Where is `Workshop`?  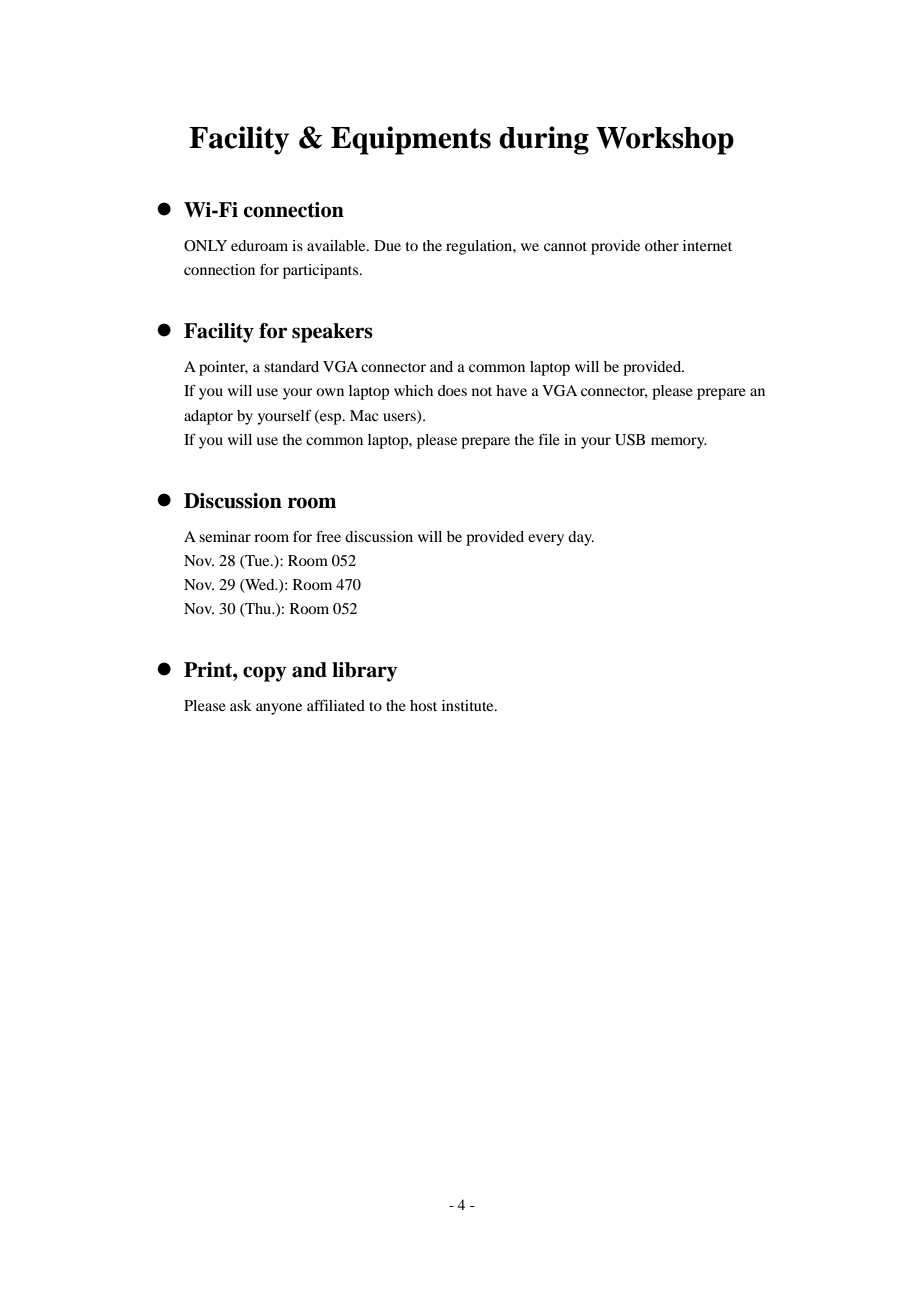 Workshop is located at coordinates (665, 141).
